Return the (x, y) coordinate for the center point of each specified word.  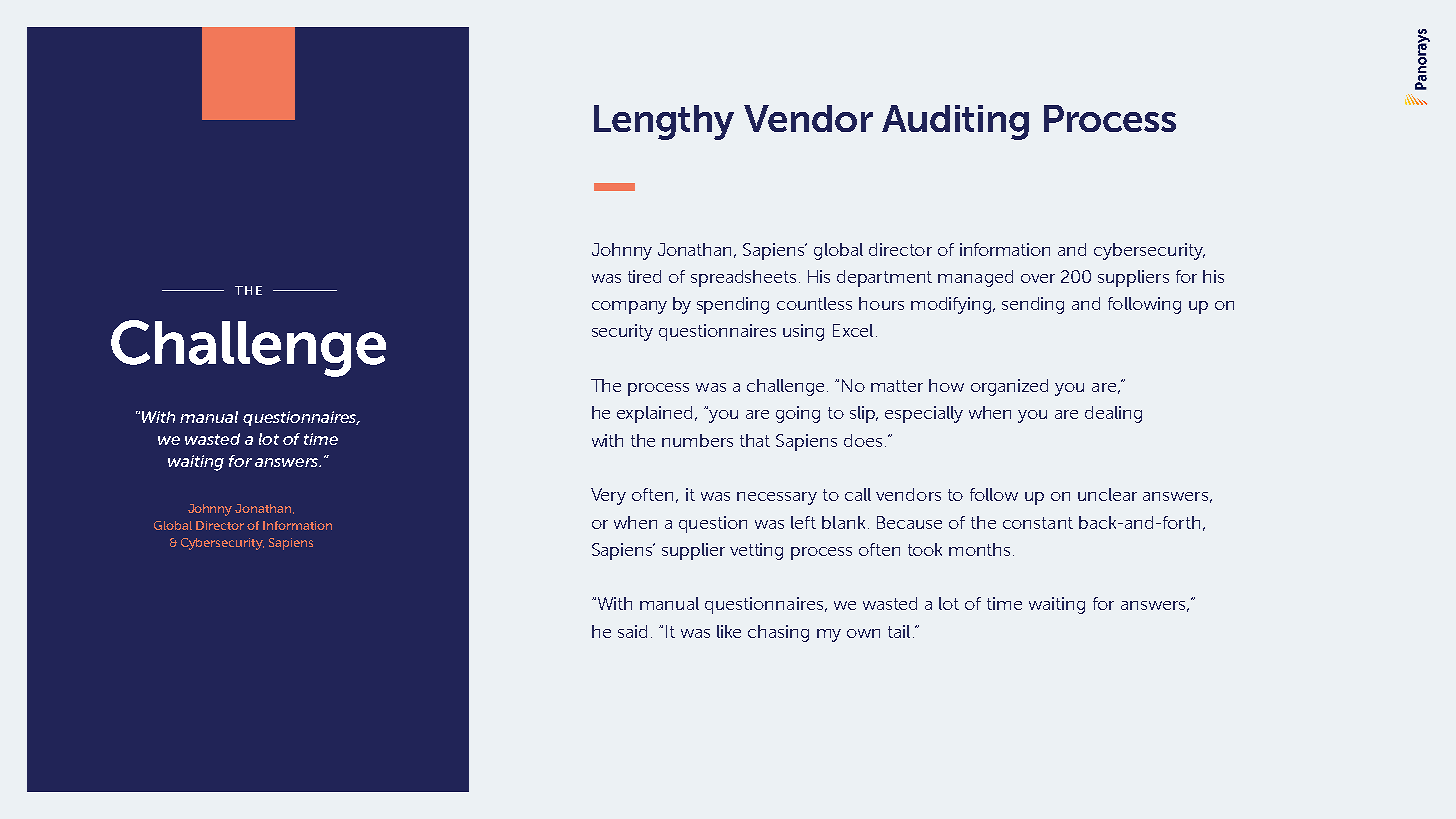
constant (1038, 523)
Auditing (955, 122)
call (858, 494)
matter (897, 386)
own (863, 633)
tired (644, 276)
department (884, 278)
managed (975, 278)
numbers (697, 440)
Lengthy (664, 122)
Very (608, 496)
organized (1009, 387)
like (729, 631)
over (1038, 278)
